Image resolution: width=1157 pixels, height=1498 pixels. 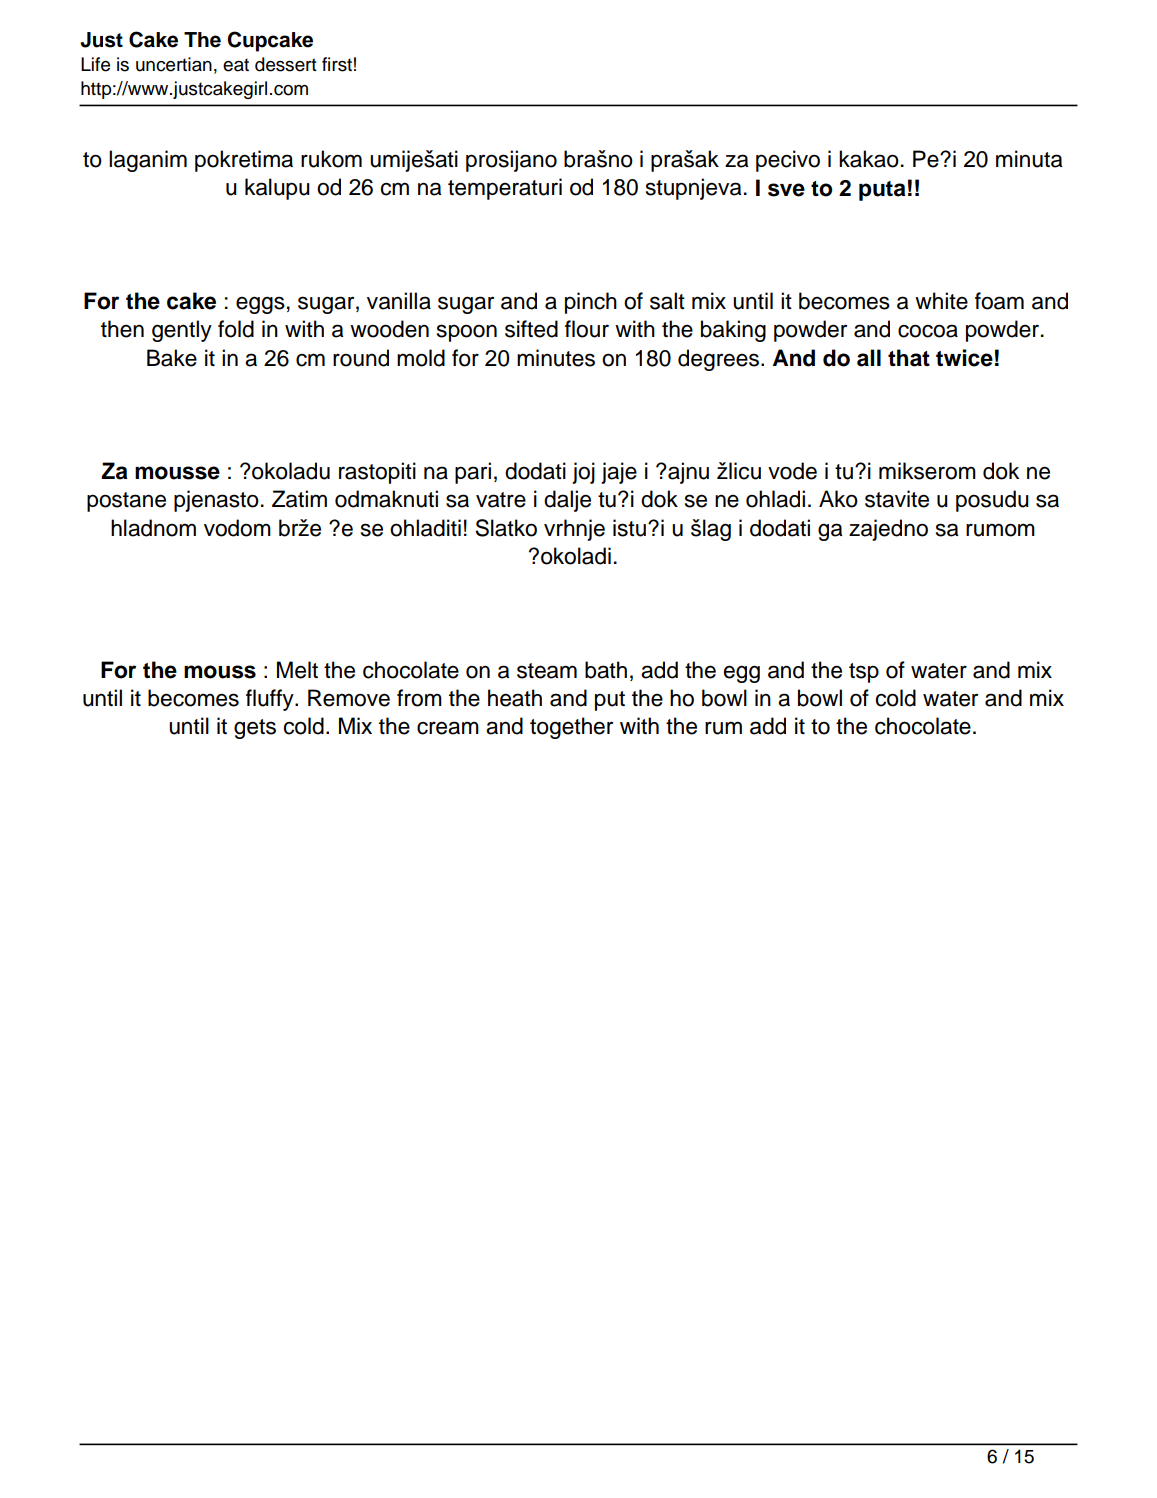 What do you see at coordinates (260, 305) in the document?
I see `eggs` at bounding box center [260, 305].
